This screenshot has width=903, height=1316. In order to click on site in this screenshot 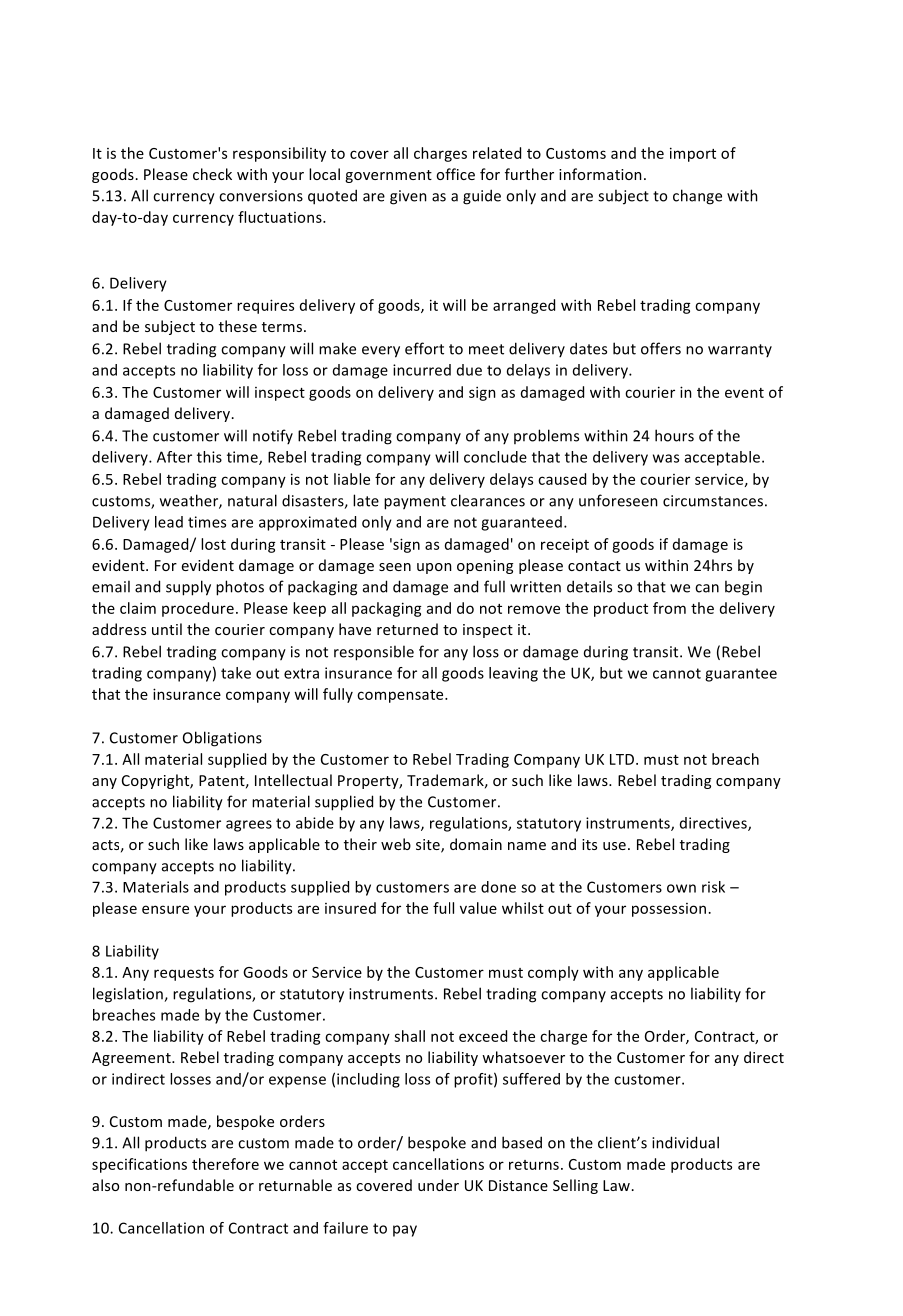, I will do `click(429, 846)`.
